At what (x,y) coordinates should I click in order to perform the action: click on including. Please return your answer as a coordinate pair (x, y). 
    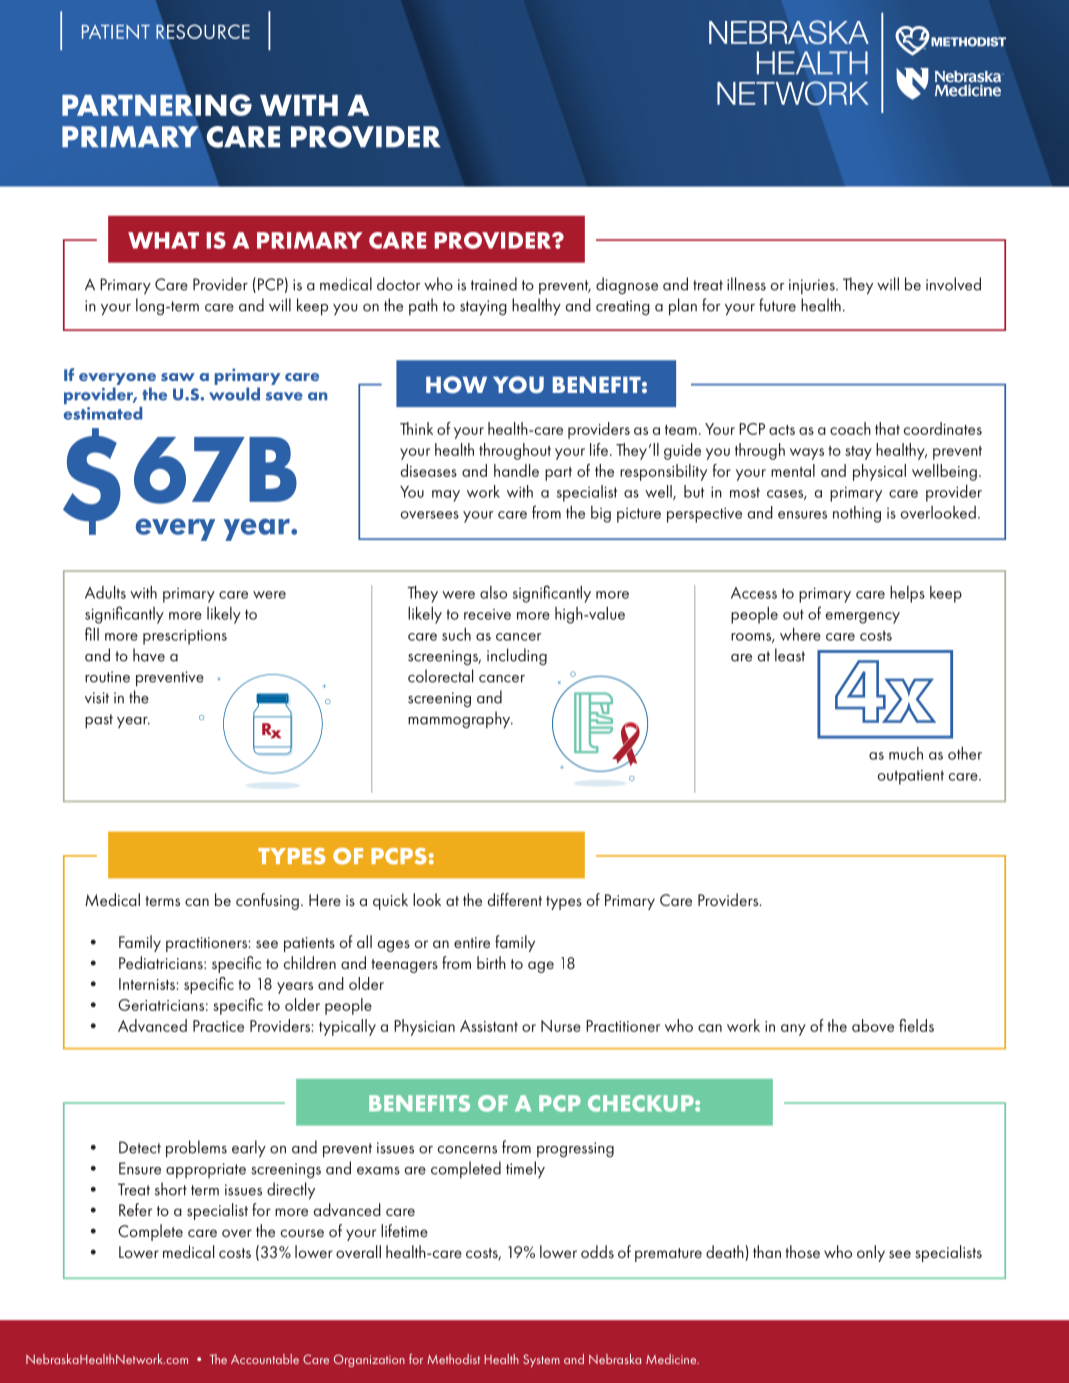
    Looking at the image, I should click on (517, 656).
